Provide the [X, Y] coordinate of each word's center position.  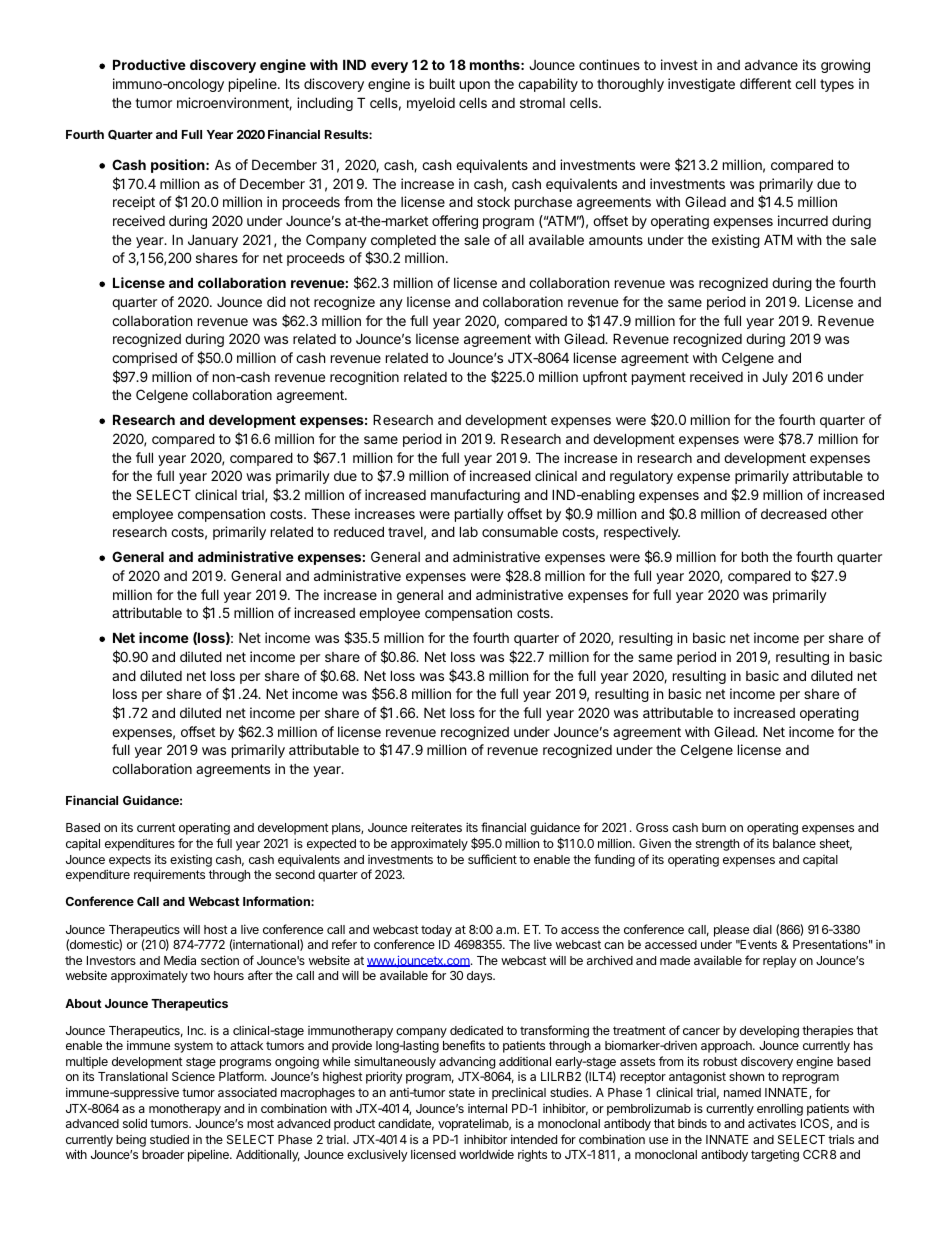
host [216, 929]
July [775, 378]
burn [714, 827]
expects [130, 861]
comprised [144, 359]
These [330, 513]
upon [475, 86]
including [325, 104]
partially [479, 515]
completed [403, 241]
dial [762, 929]
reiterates [436, 827]
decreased [794, 513]
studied [169, 1139]
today [436, 931]
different [765, 83]
